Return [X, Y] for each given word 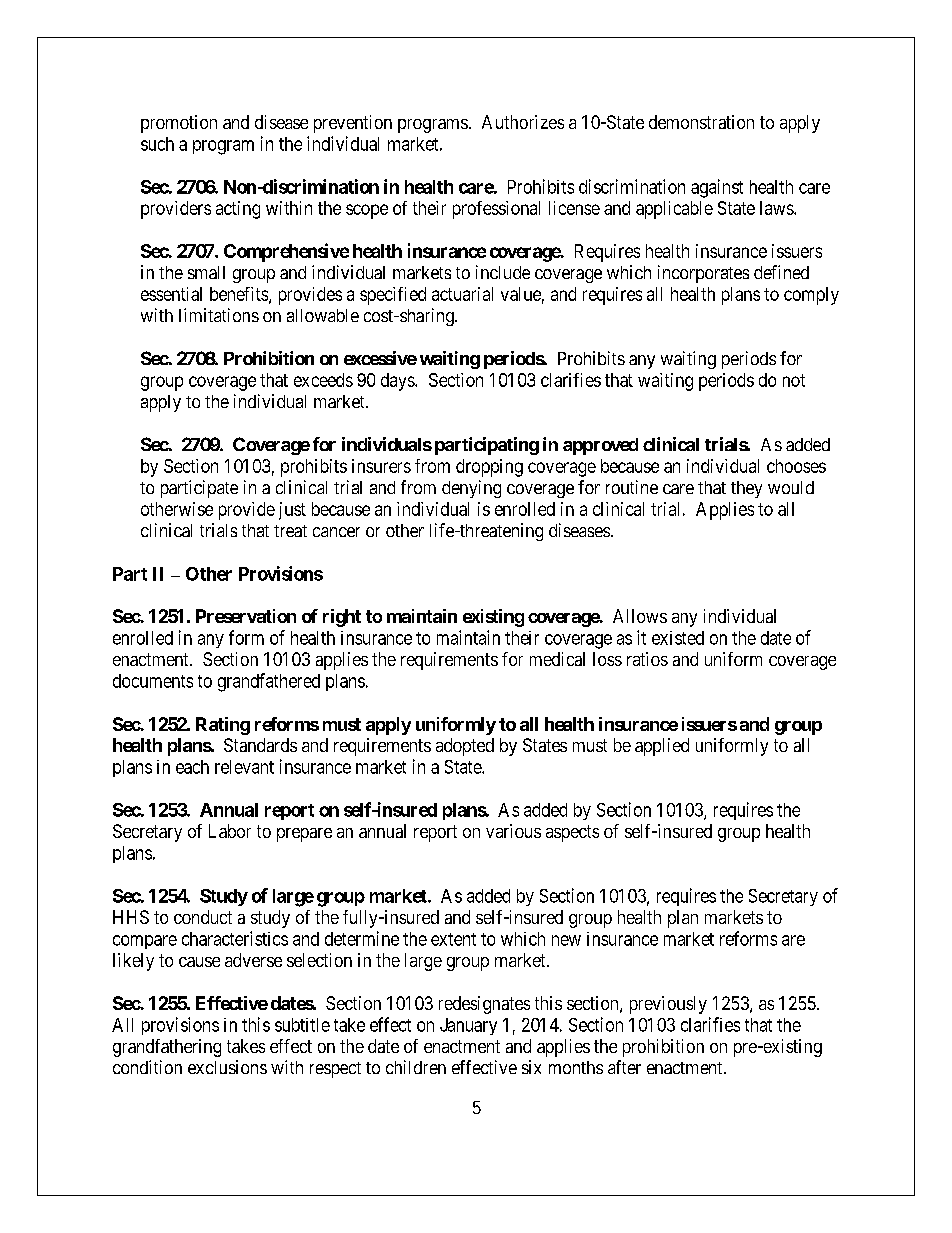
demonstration [701, 122]
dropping [489, 468]
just [292, 511]
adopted [465, 747]
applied [662, 747]
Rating [223, 726]
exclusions [227, 1067]
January [468, 1026]
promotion [179, 124]
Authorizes [523, 122]
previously [668, 1005]
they [746, 489]
